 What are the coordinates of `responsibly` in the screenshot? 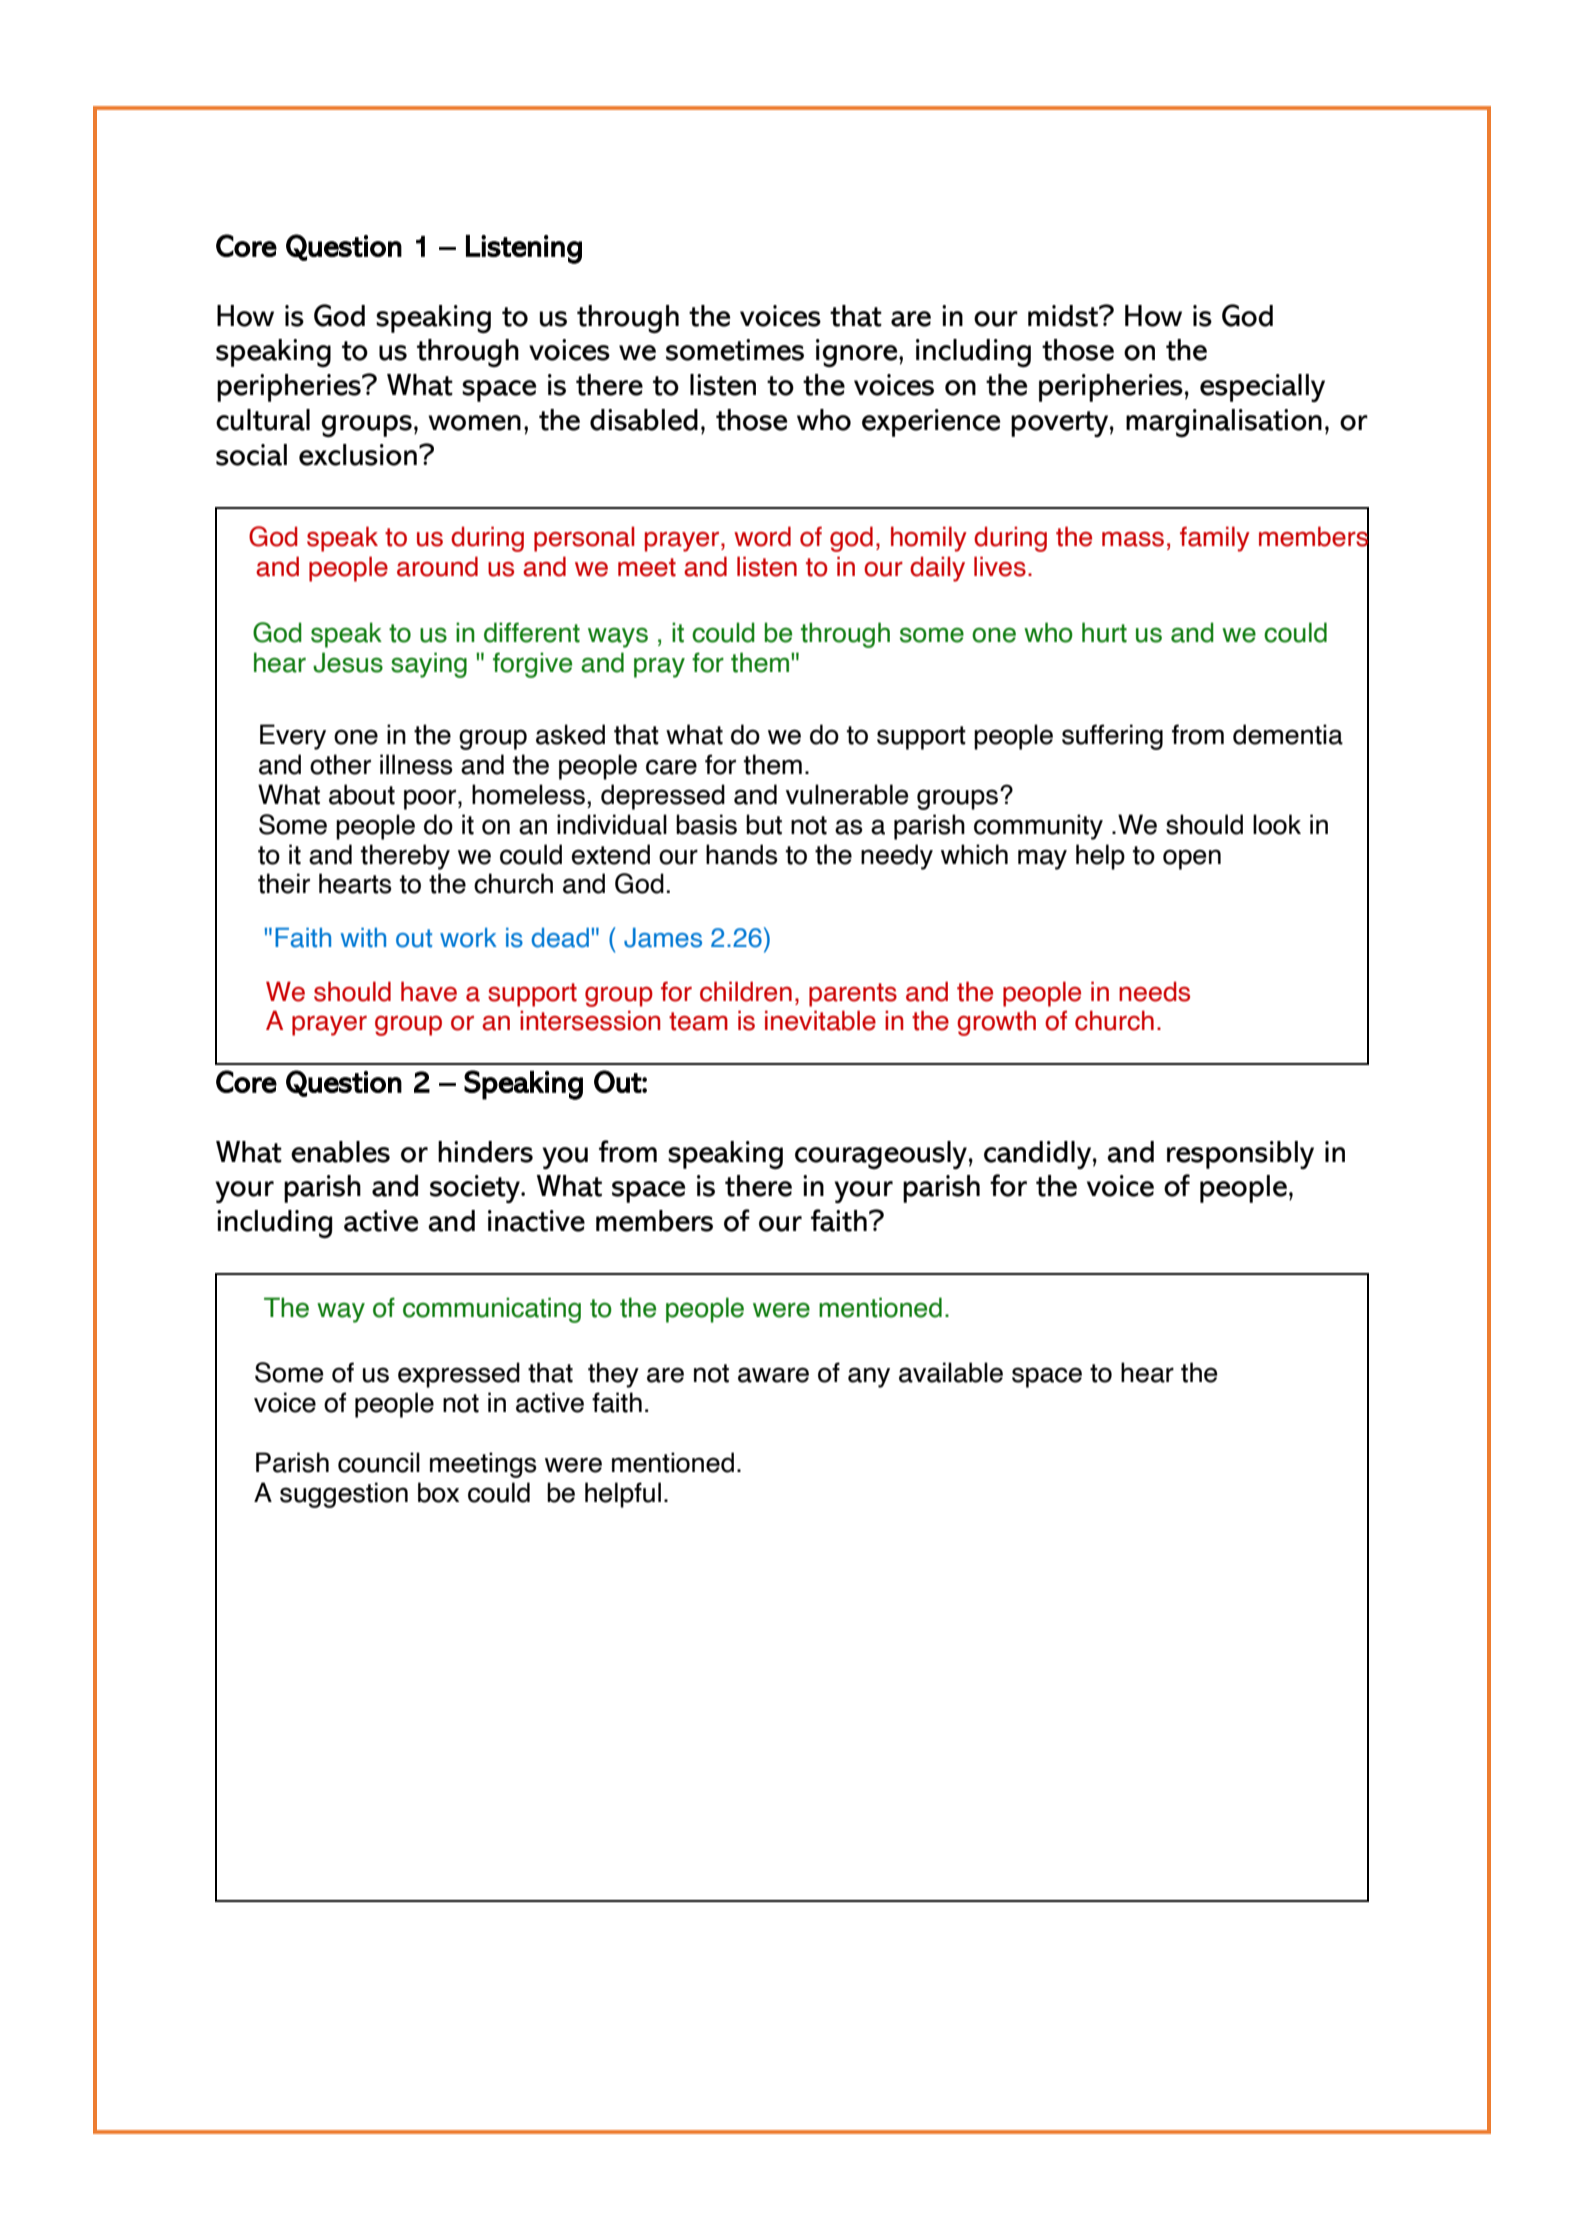 It's located at (1240, 1155).
